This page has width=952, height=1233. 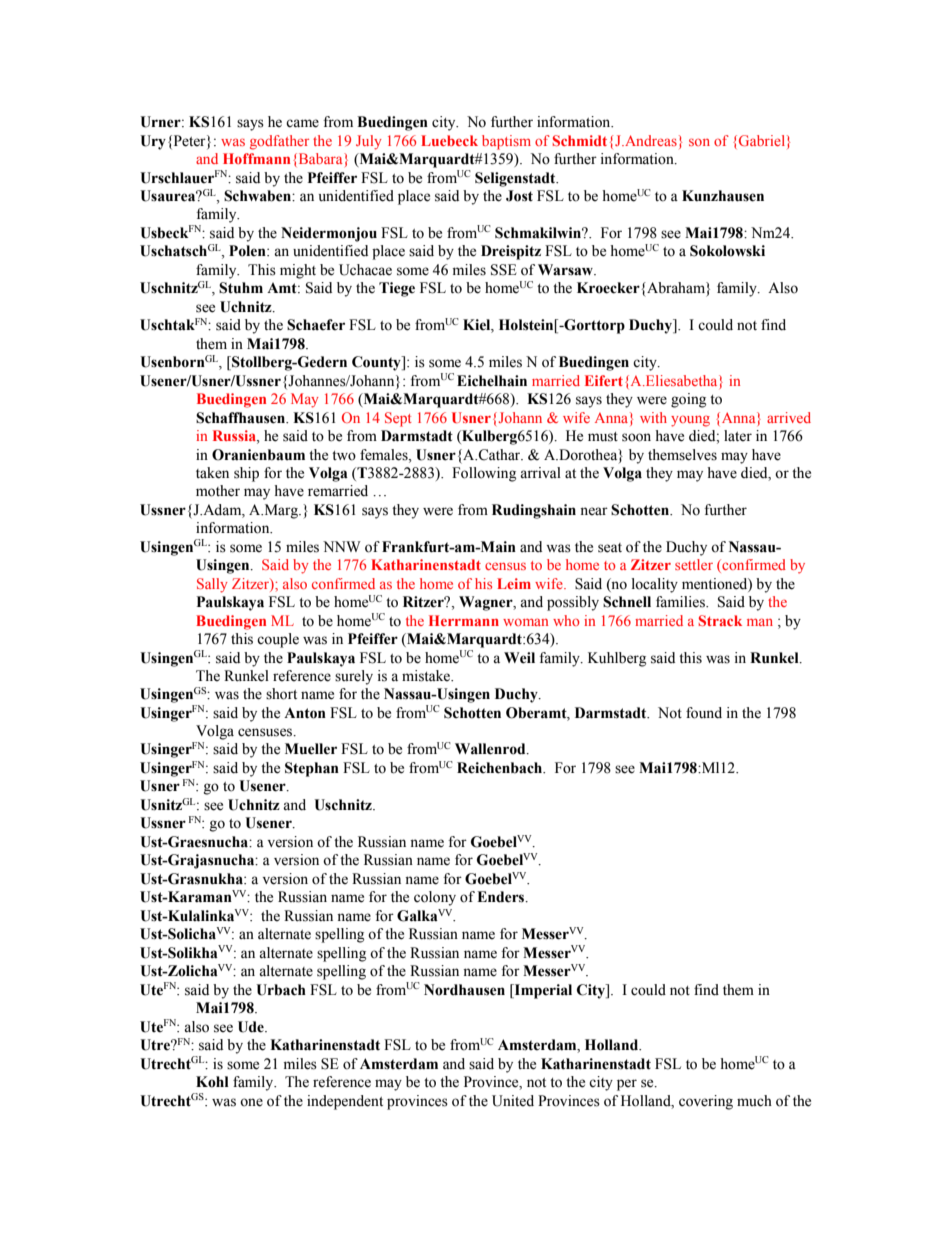 I want to click on United, so click(x=513, y=1101).
